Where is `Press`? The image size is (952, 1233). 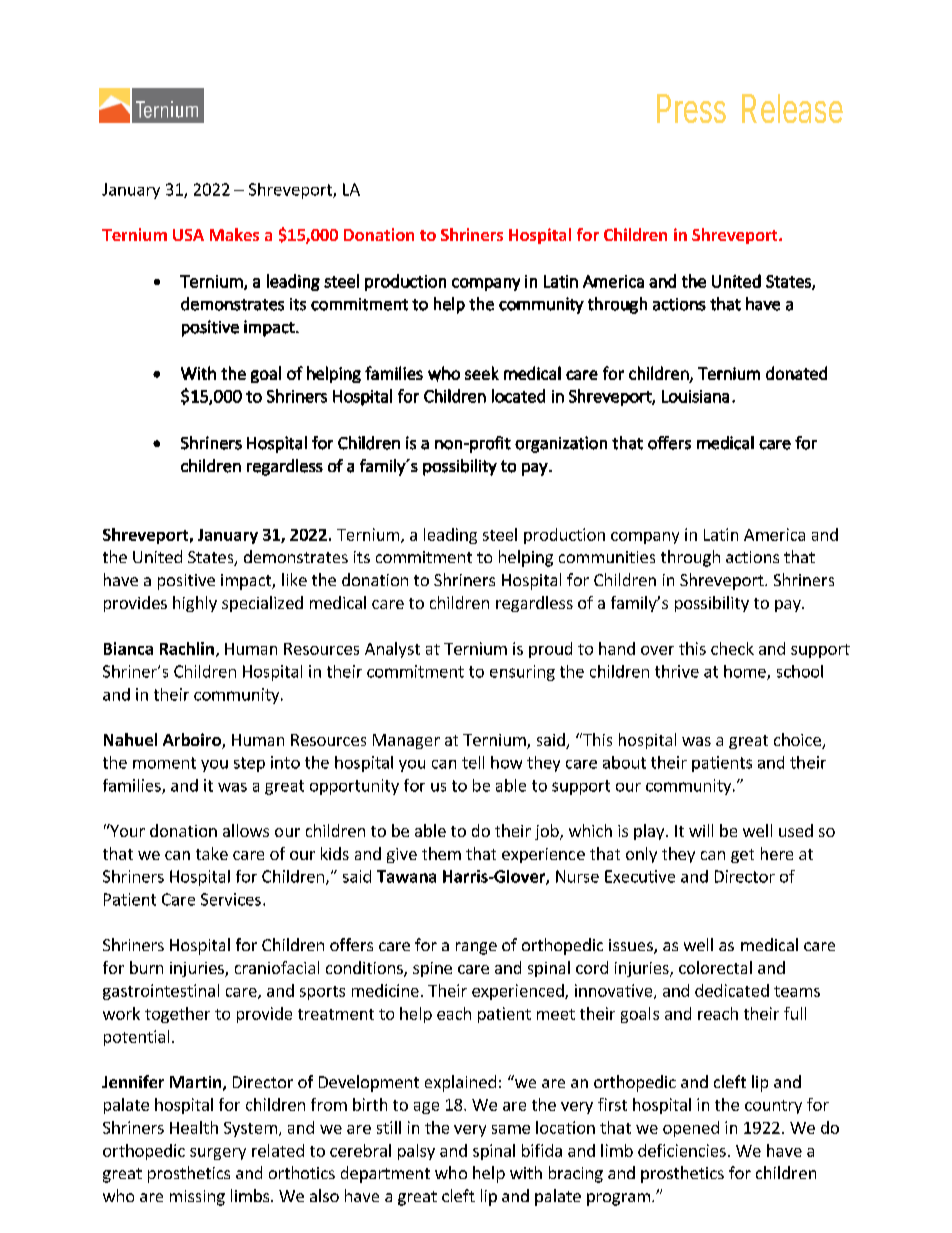 Press is located at coordinates (691, 108).
